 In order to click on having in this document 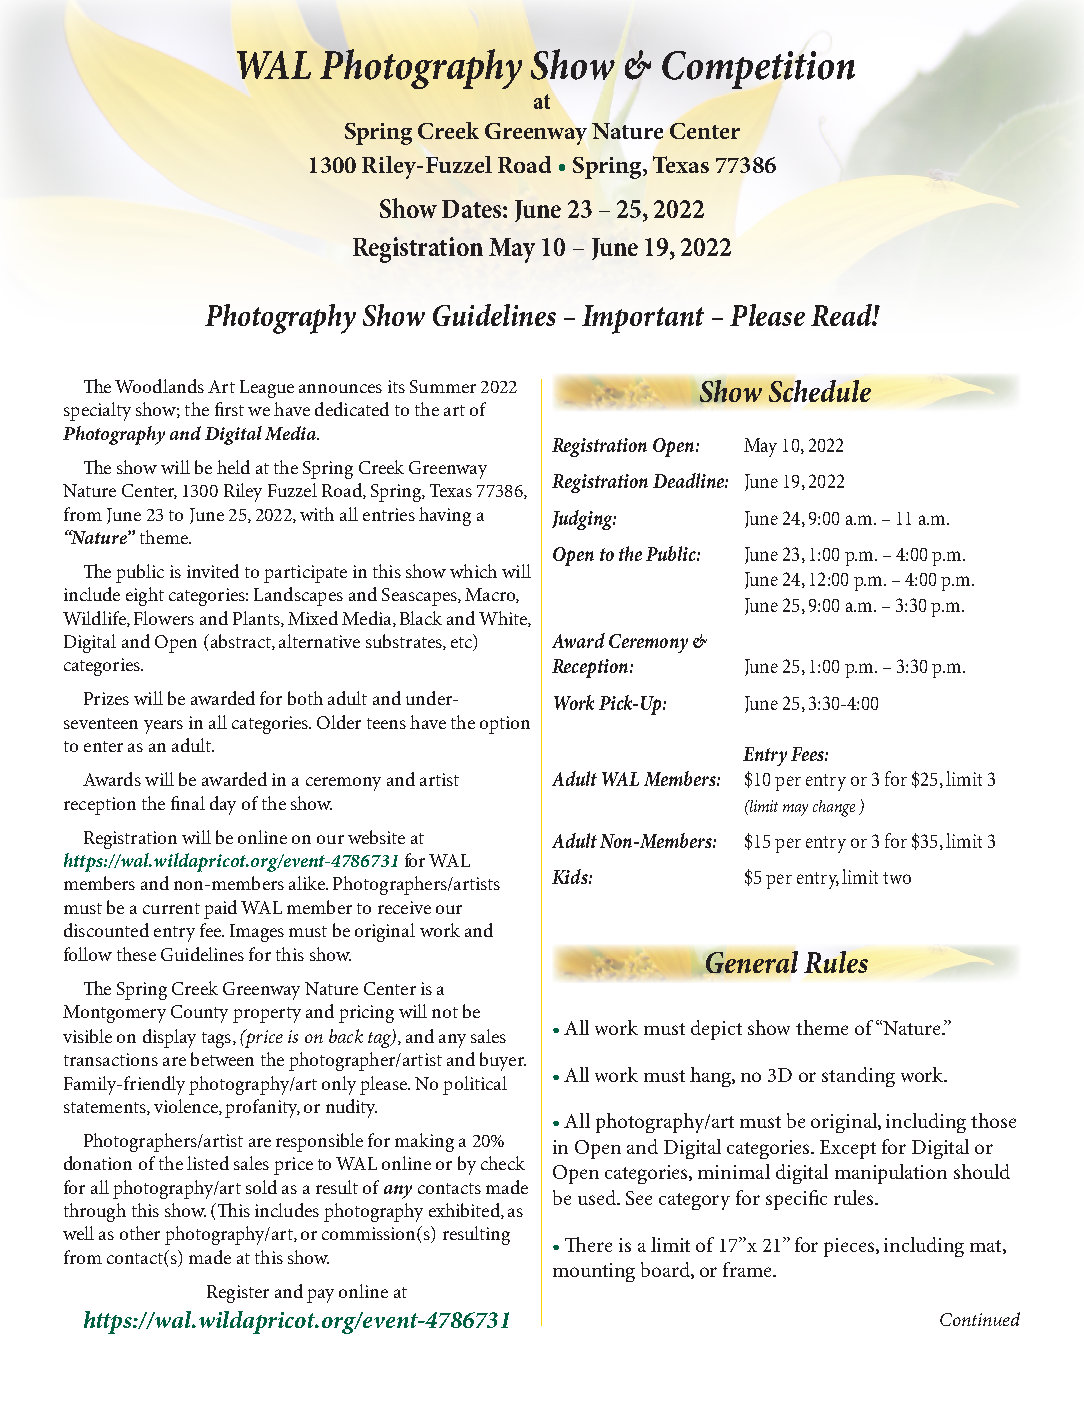, I will do `click(445, 516)`.
